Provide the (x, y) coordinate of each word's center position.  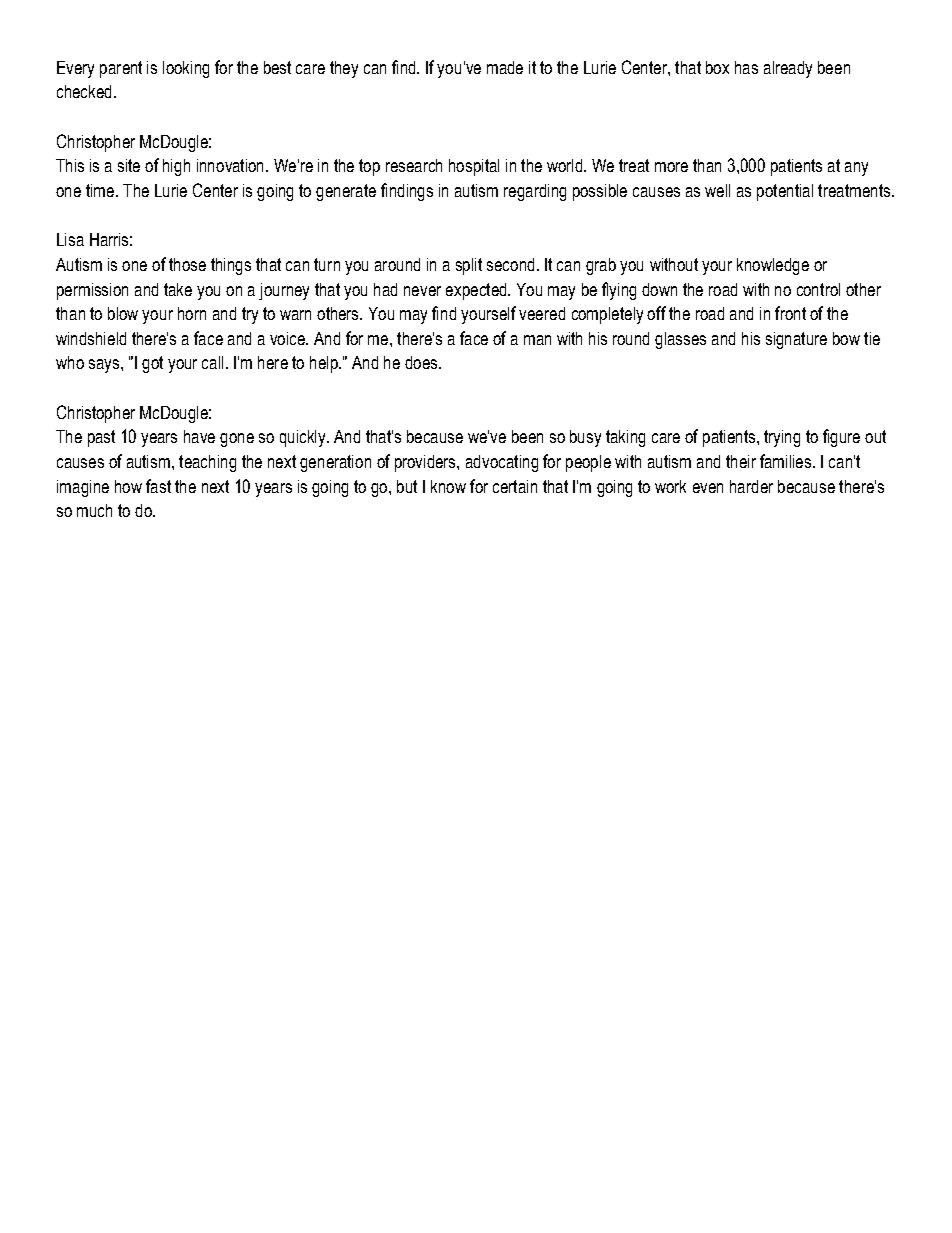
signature (796, 340)
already (788, 69)
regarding (535, 192)
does (422, 362)
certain (515, 486)
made (505, 67)
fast (158, 486)
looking (186, 69)
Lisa (70, 239)
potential (785, 192)
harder (751, 486)
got (152, 364)
